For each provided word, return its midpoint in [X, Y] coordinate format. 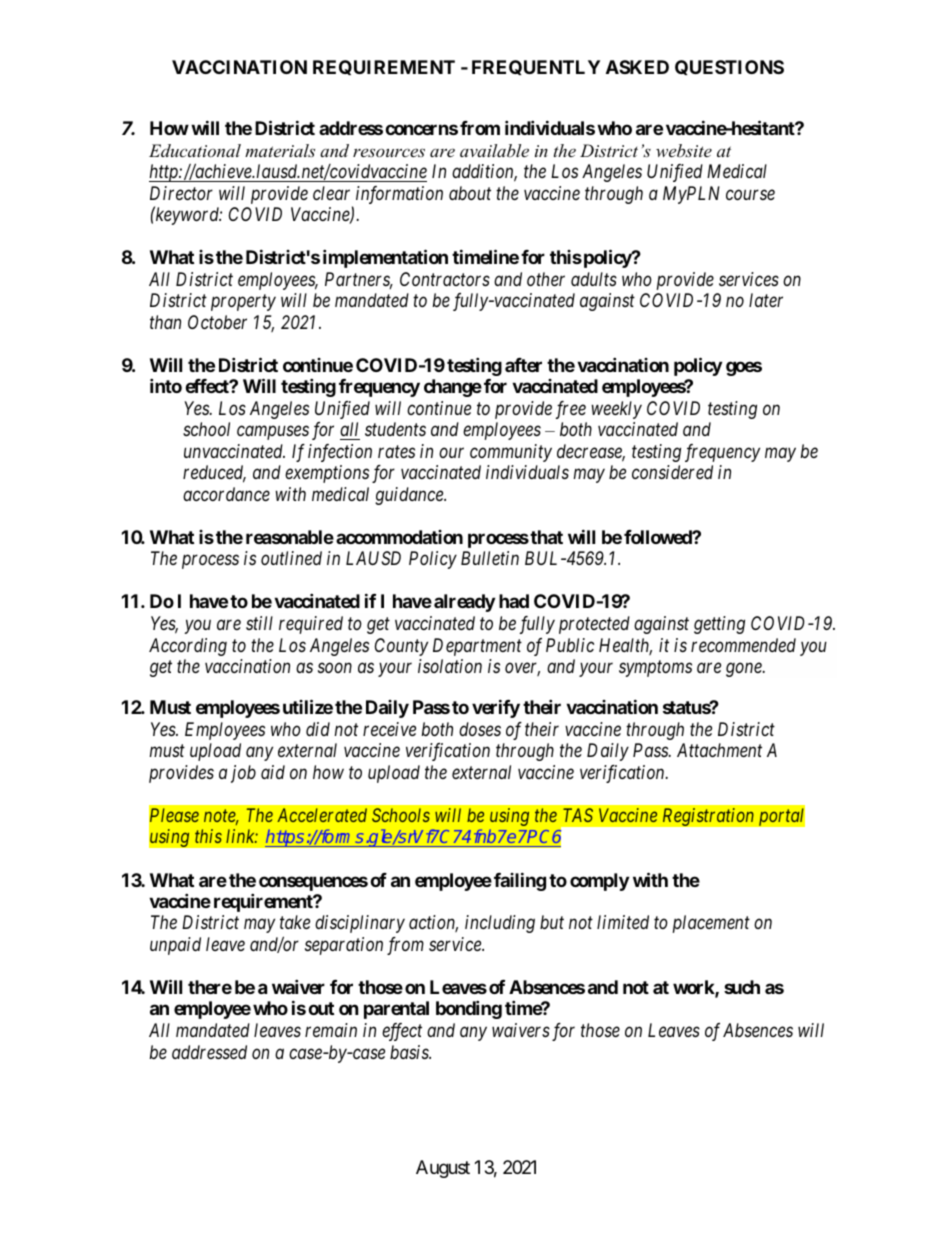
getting [719, 625]
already [464, 603]
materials [280, 150]
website [684, 150]
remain [331, 1030]
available [494, 150]
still [259, 623]
